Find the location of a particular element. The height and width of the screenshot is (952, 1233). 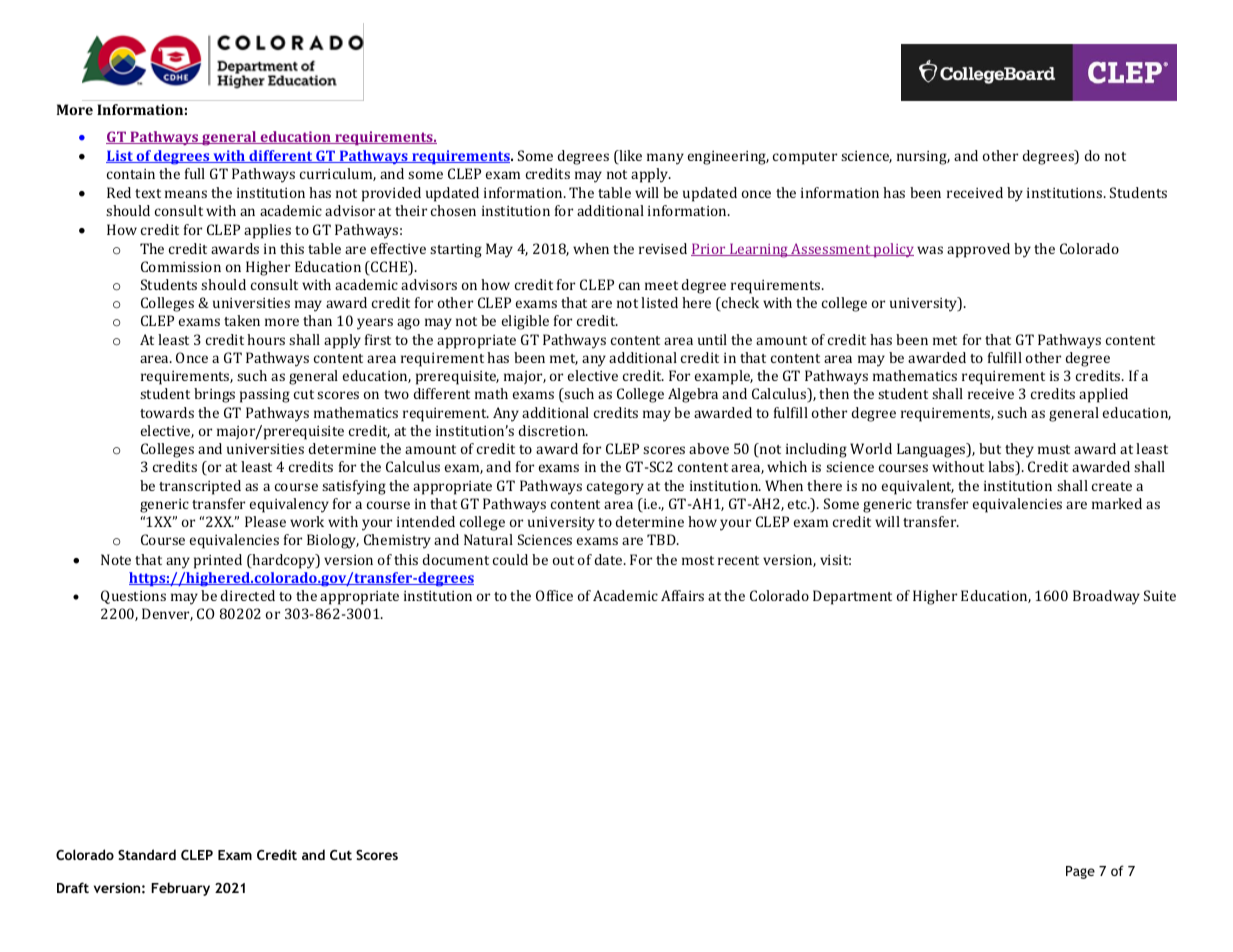

hours is located at coordinates (266, 339).
